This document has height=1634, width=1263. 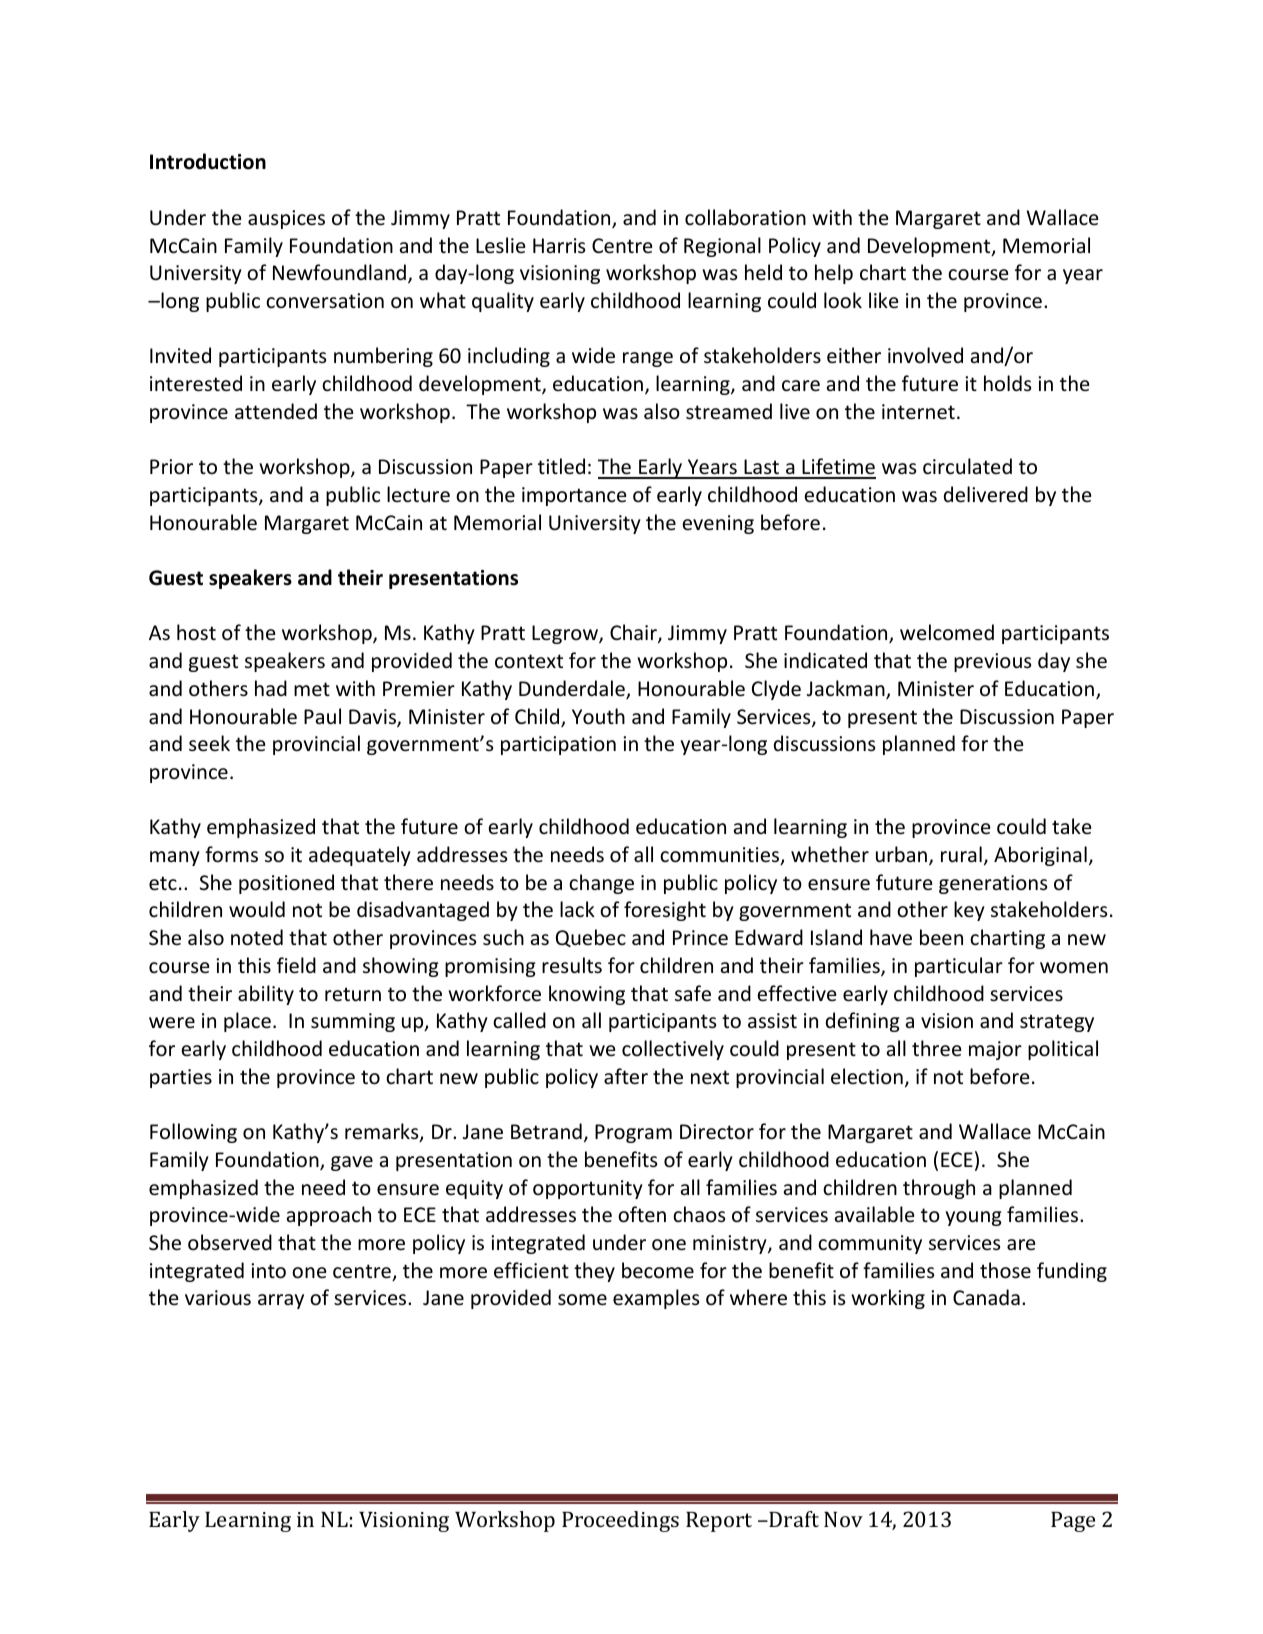 I want to click on rural, so click(x=961, y=854).
